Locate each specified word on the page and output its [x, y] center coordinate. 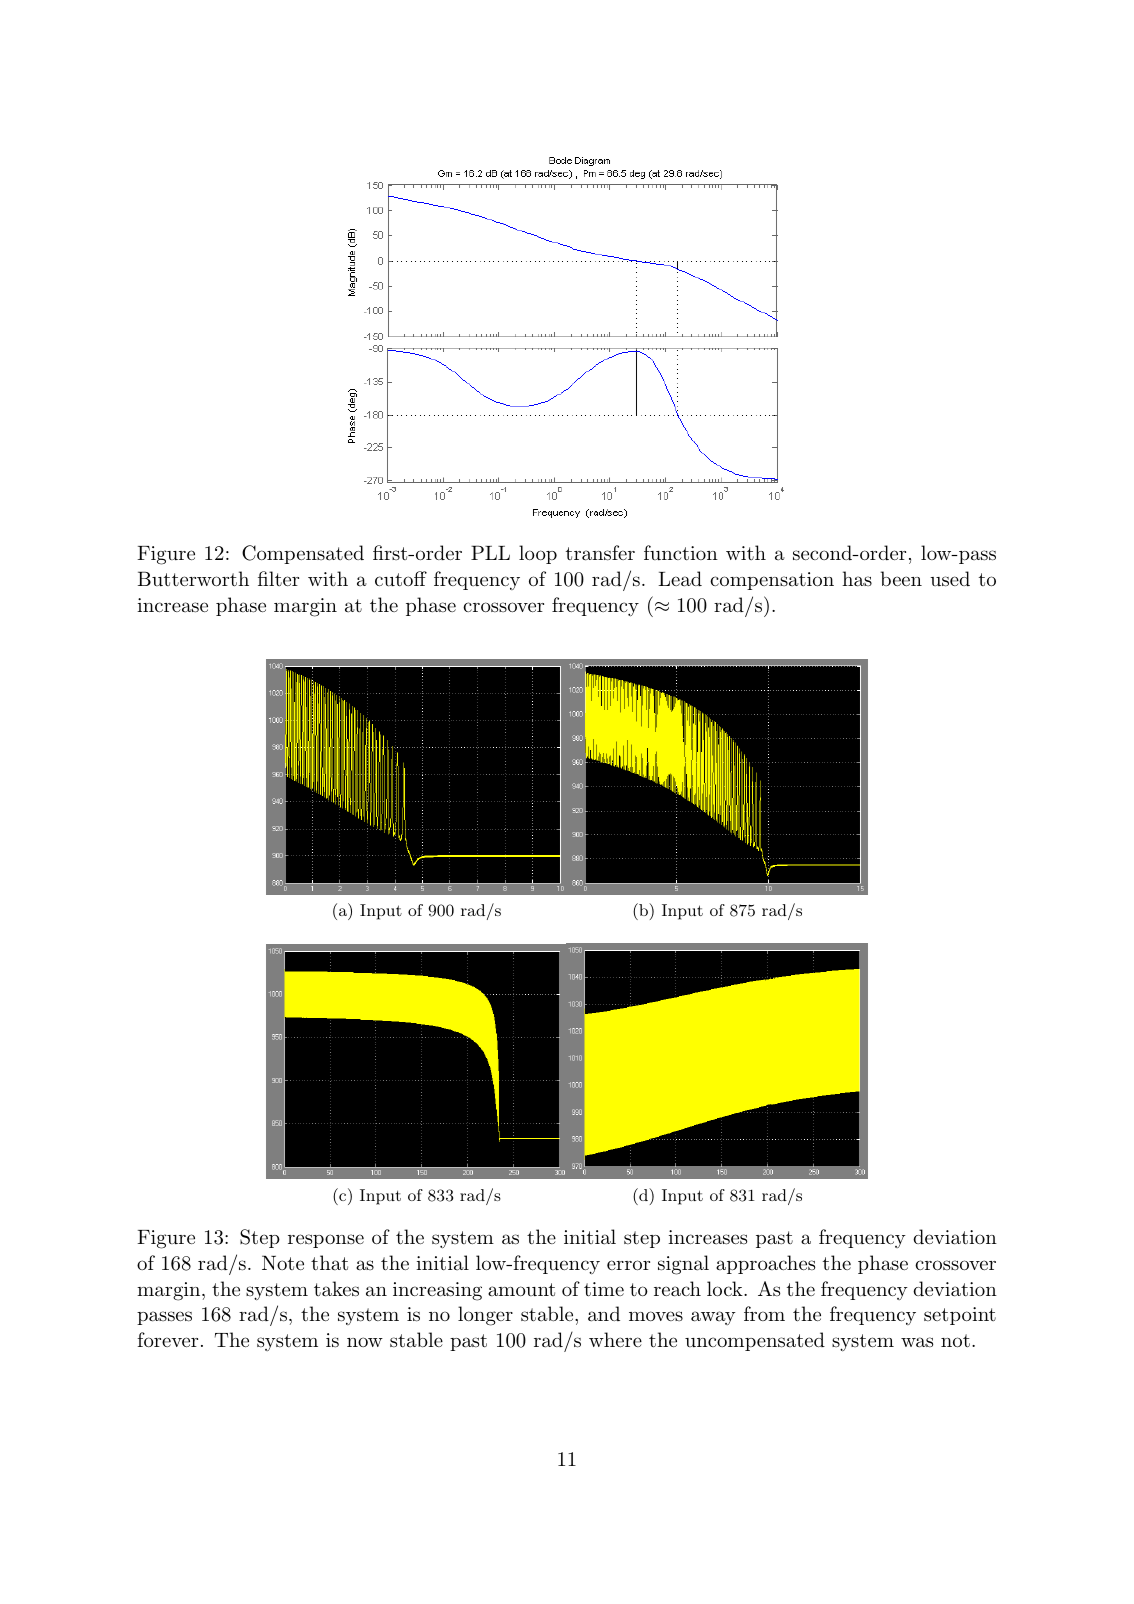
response [326, 1241]
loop [538, 554]
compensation [772, 581]
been [901, 578]
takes [336, 1289]
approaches [765, 1264]
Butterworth [193, 579]
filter [278, 578]
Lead [680, 579]
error [628, 1265]
